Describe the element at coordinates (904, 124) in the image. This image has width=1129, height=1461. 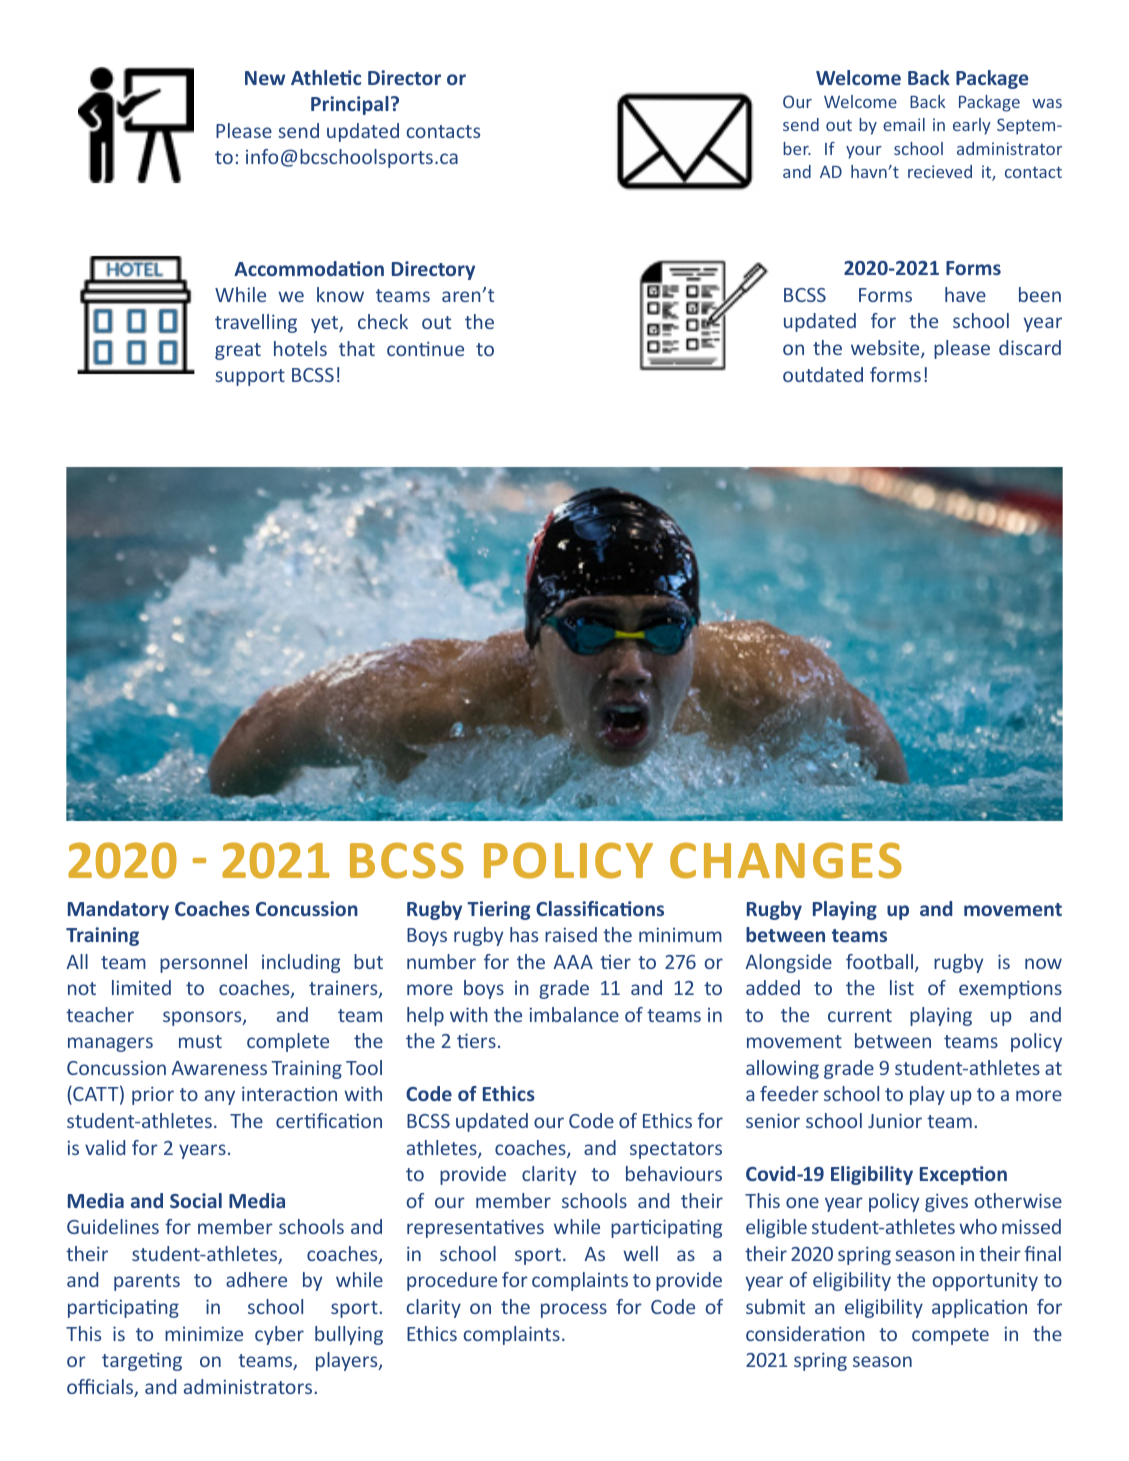
I see `email` at that location.
